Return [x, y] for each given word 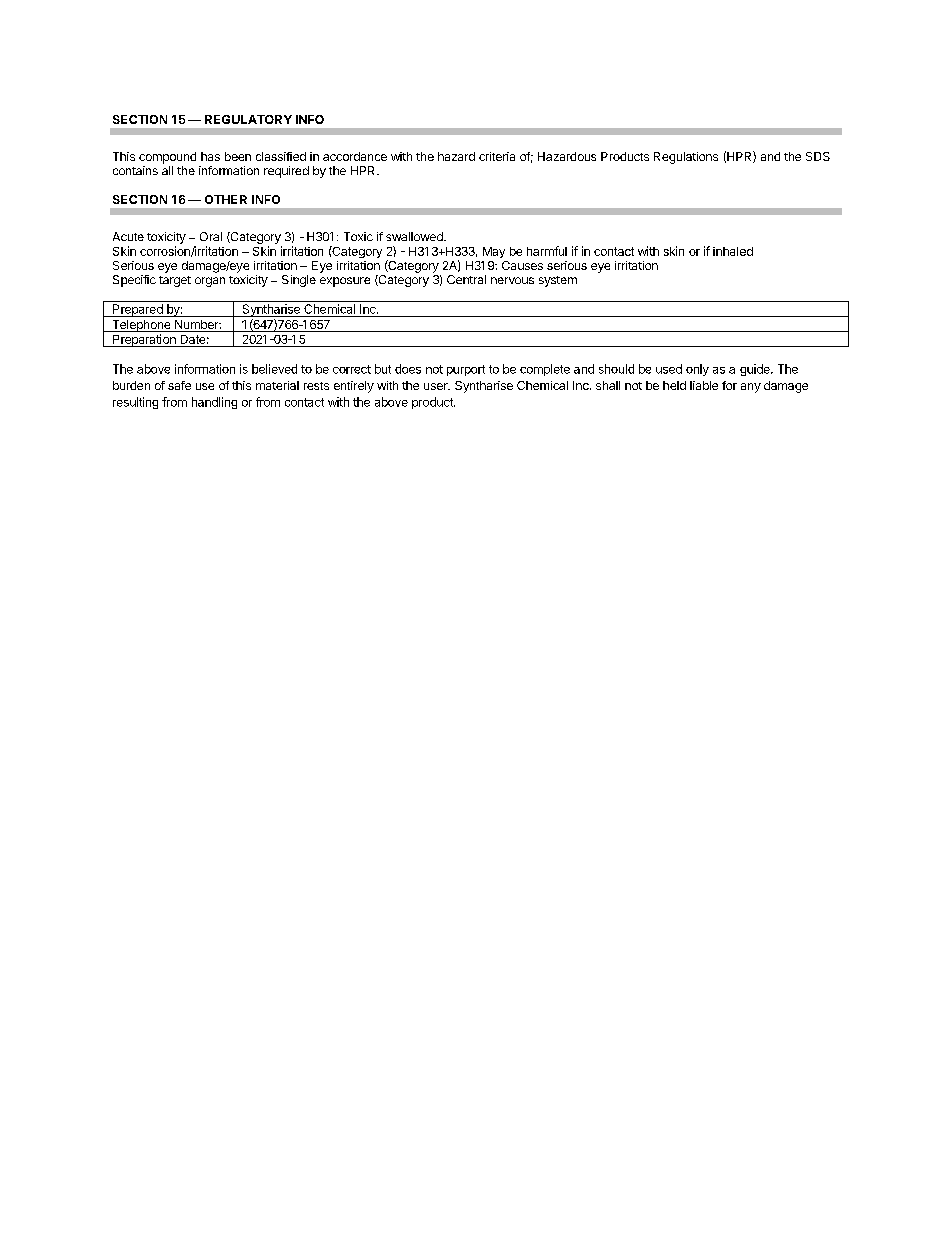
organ [210, 282]
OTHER [226, 199]
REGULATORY [248, 119]
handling [214, 403]
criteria [497, 156]
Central [466, 279]
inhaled [733, 251]
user [437, 386]
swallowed [415, 236]
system [558, 281]
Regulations [686, 158]
